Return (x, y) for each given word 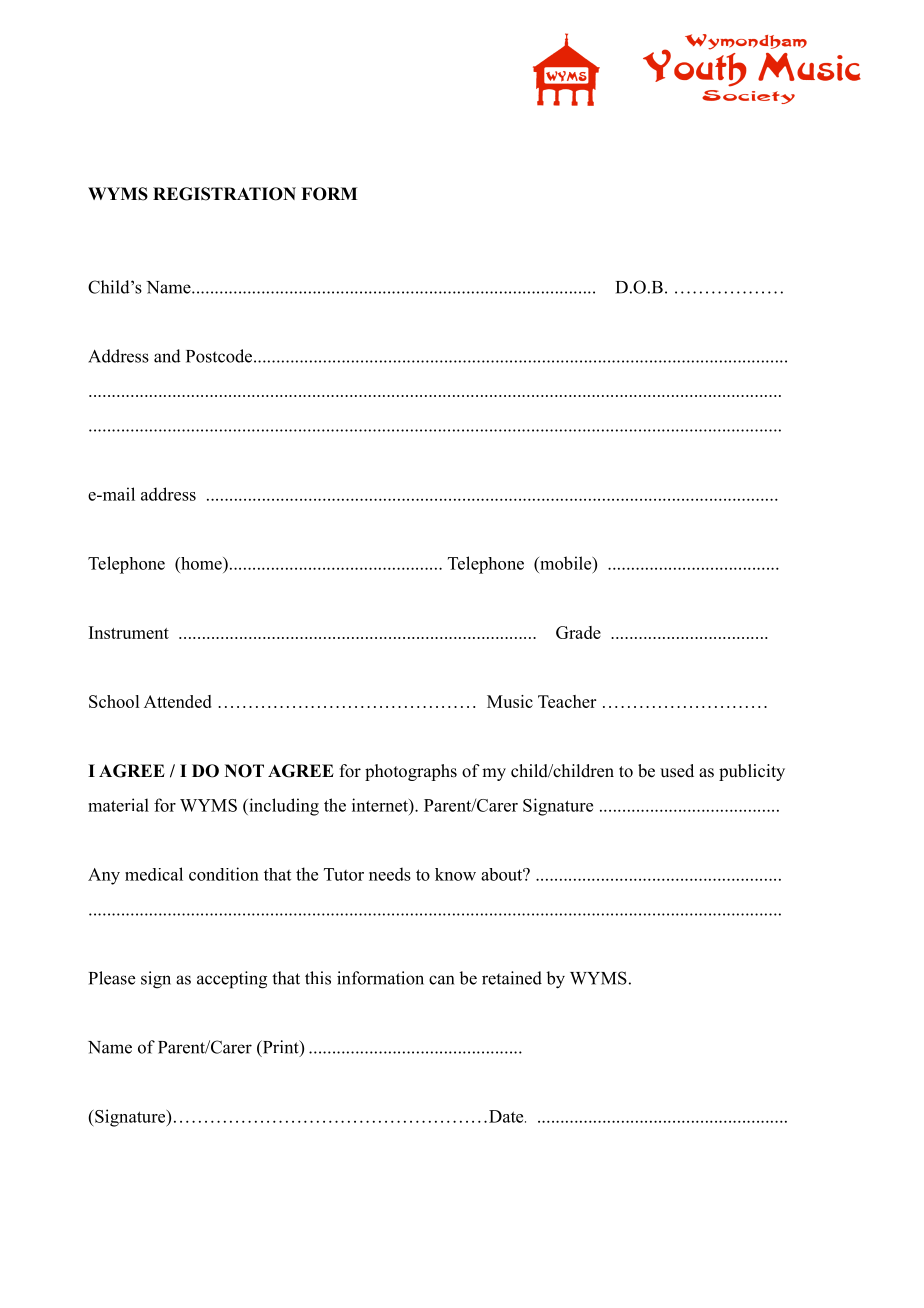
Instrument (129, 632)
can (441, 980)
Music (510, 701)
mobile (566, 563)
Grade (578, 632)
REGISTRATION (224, 194)
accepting (232, 980)
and (167, 356)
